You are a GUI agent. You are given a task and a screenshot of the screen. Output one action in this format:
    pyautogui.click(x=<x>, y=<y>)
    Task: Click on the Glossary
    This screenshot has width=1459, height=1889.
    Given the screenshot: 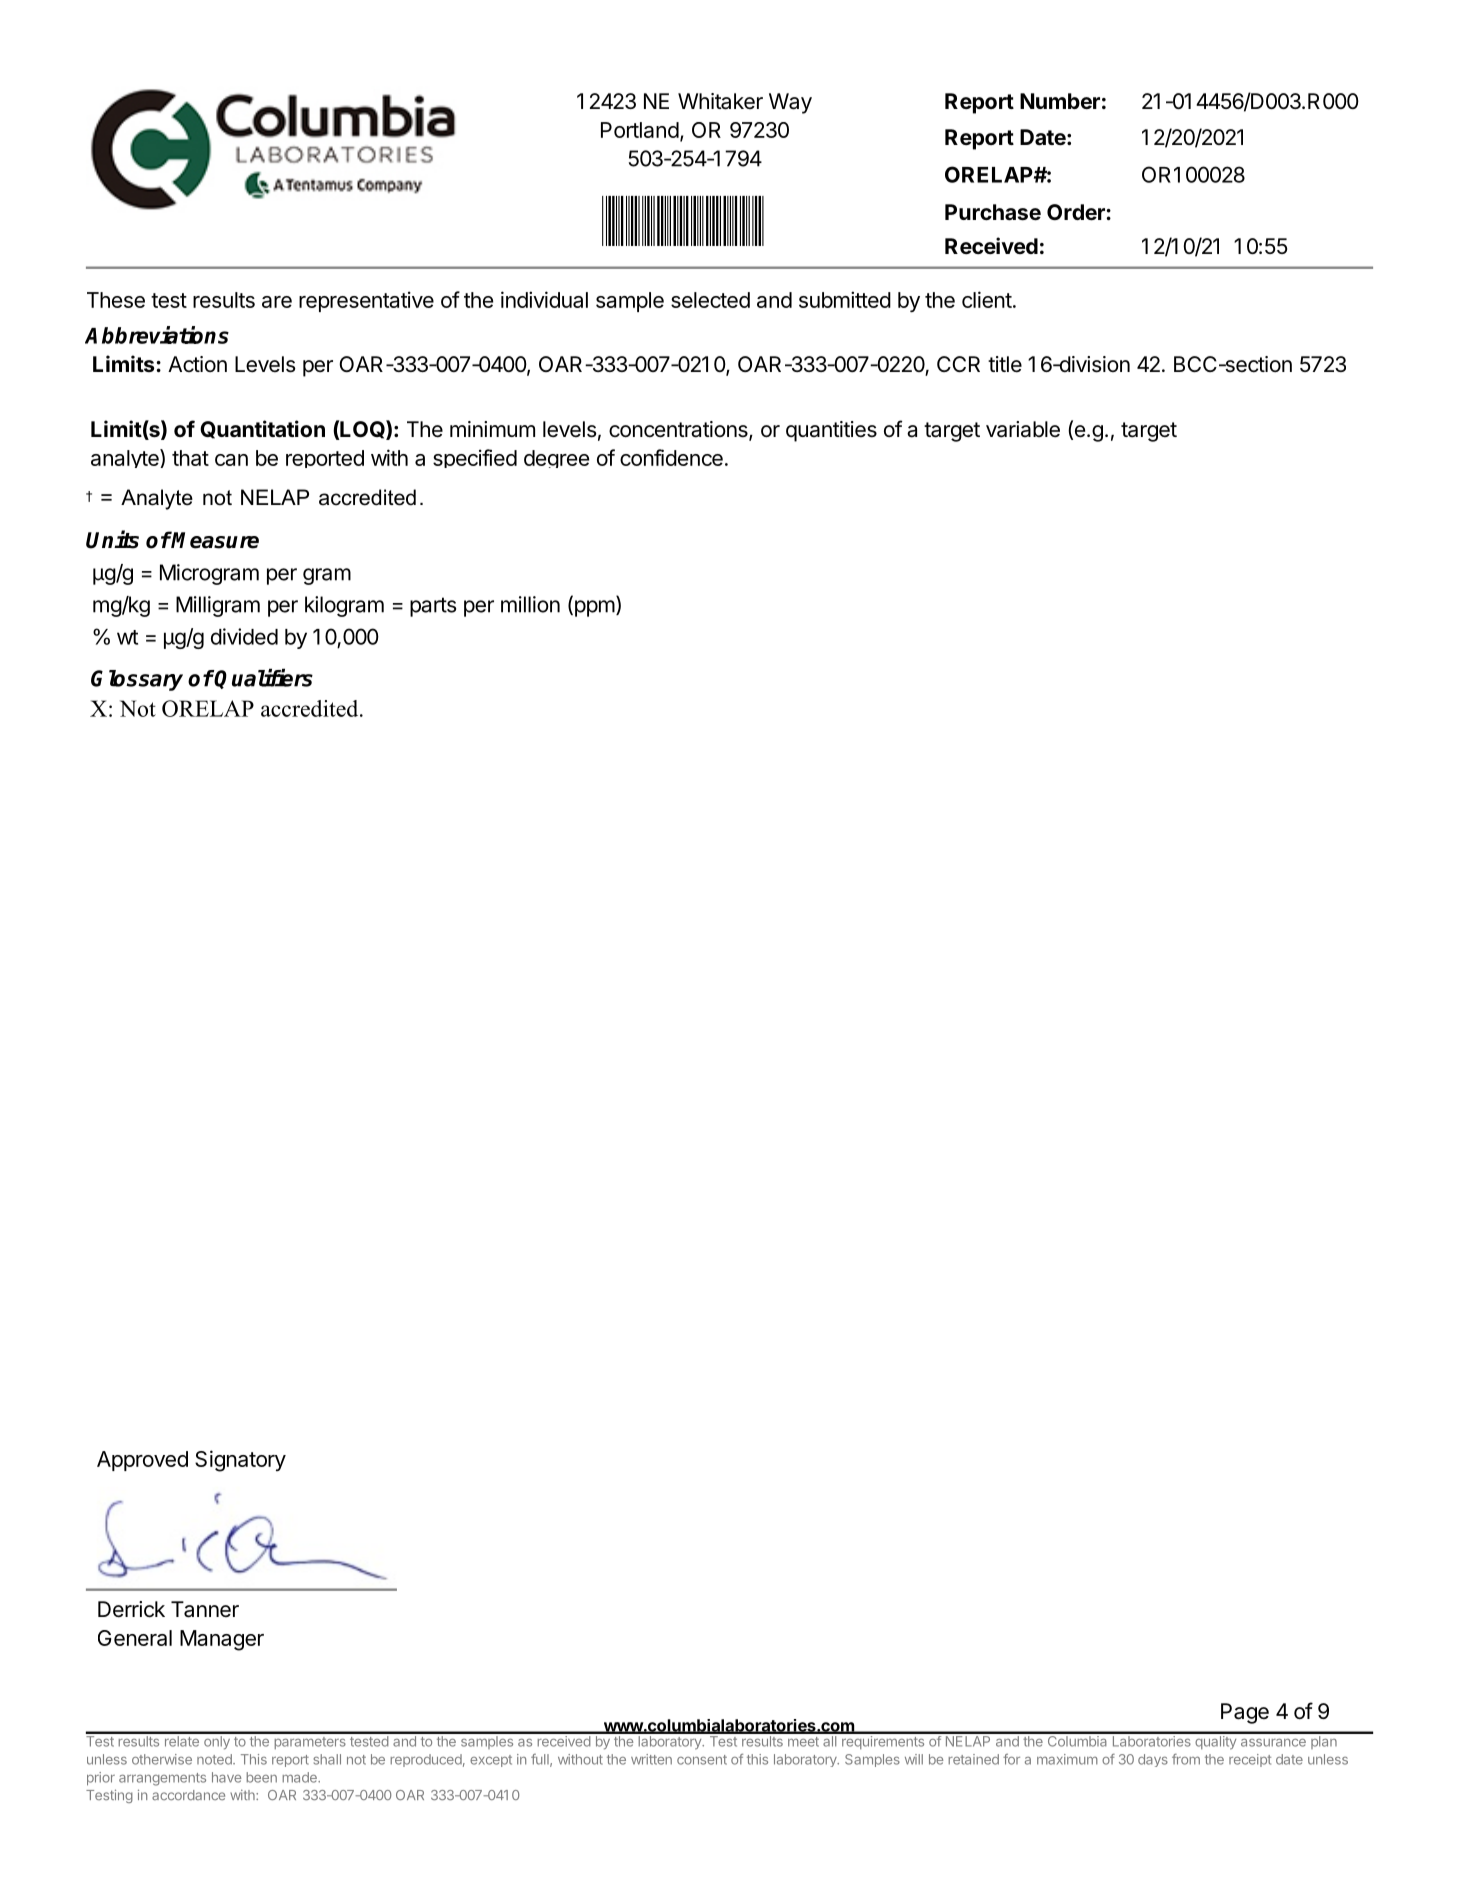 What is the action you would take?
    pyautogui.click(x=137, y=680)
